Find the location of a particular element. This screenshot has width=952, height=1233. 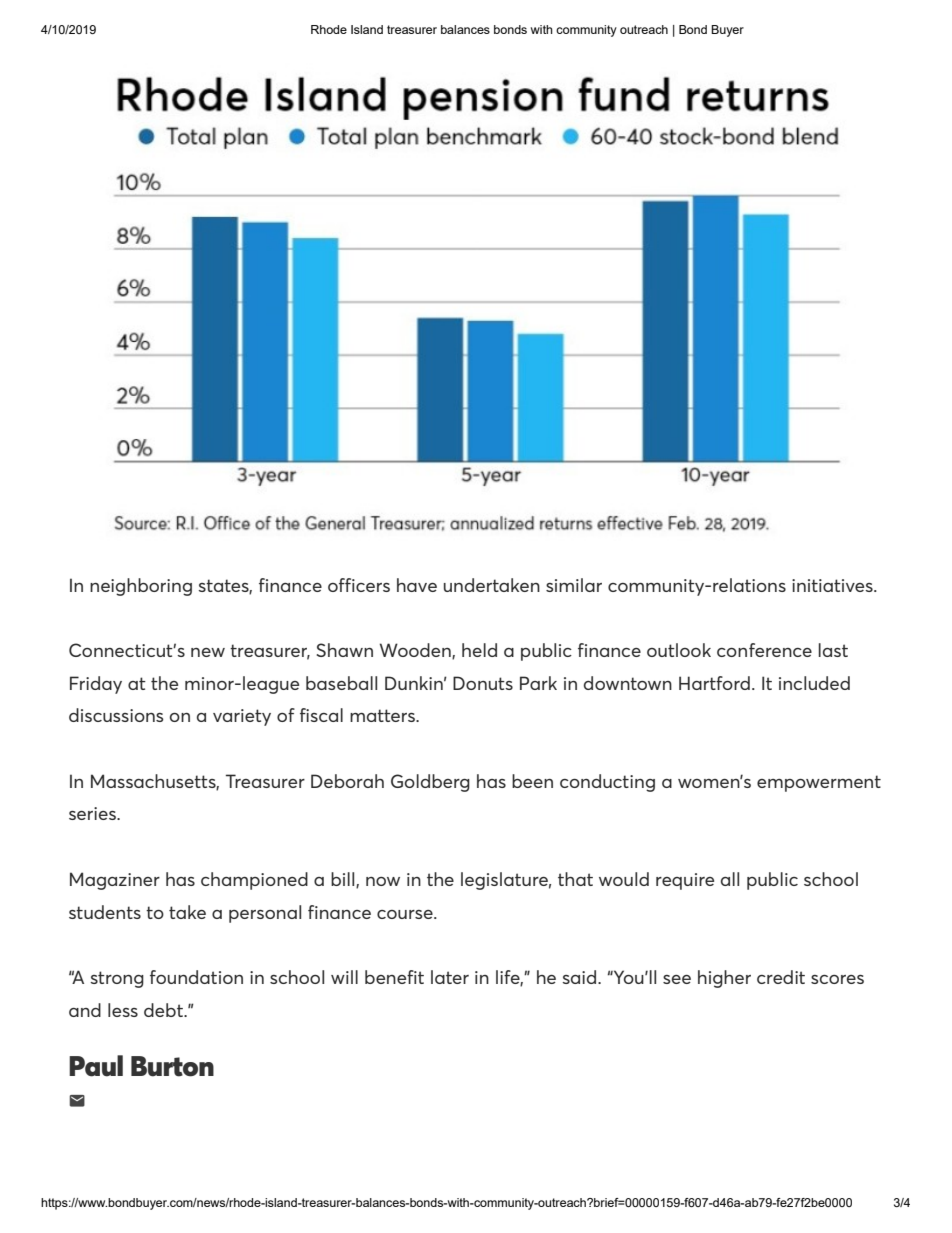

initiatives is located at coordinates (833, 585).
